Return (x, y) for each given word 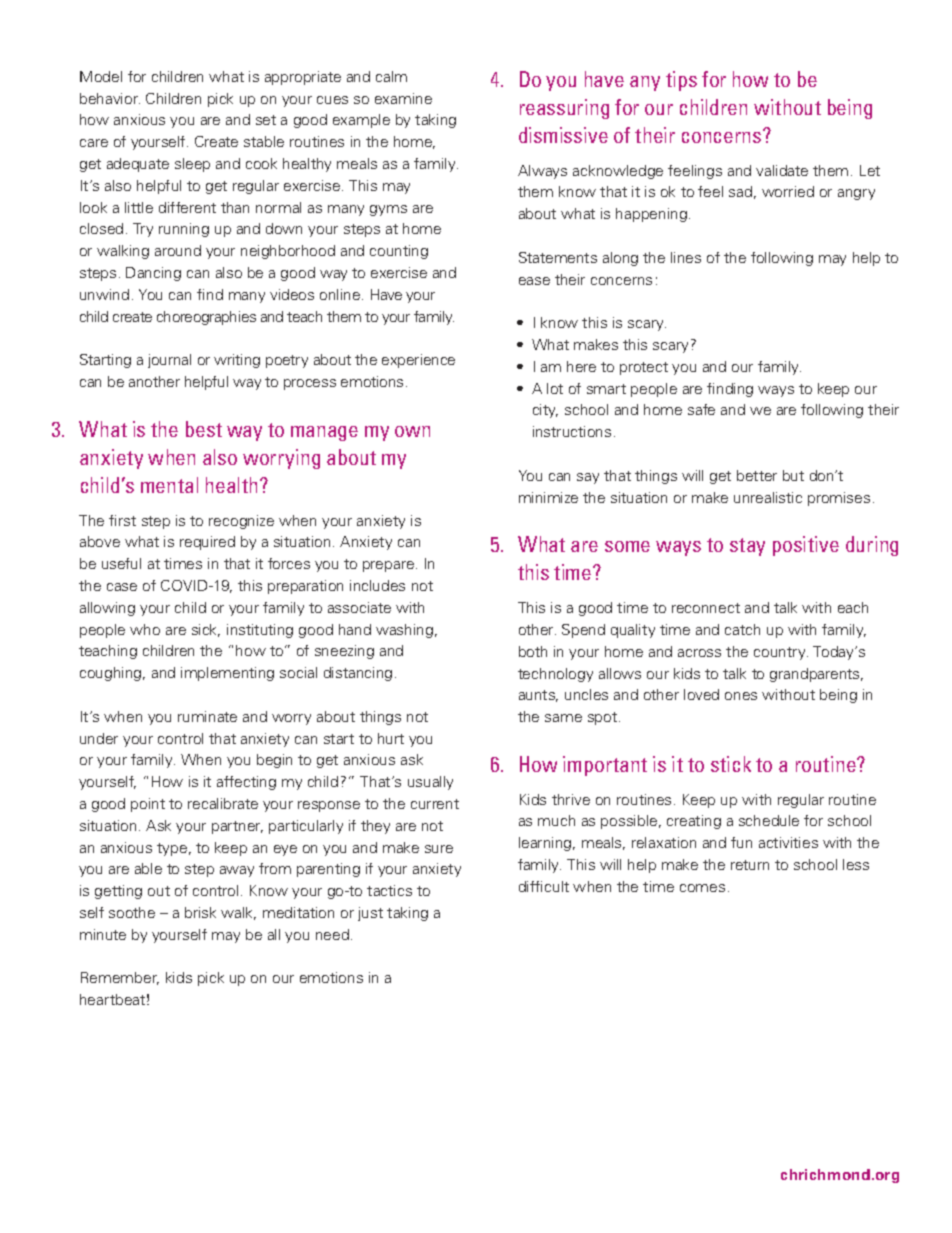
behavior (110, 98)
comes (702, 888)
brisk (200, 912)
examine (403, 98)
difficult (544, 886)
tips (681, 81)
